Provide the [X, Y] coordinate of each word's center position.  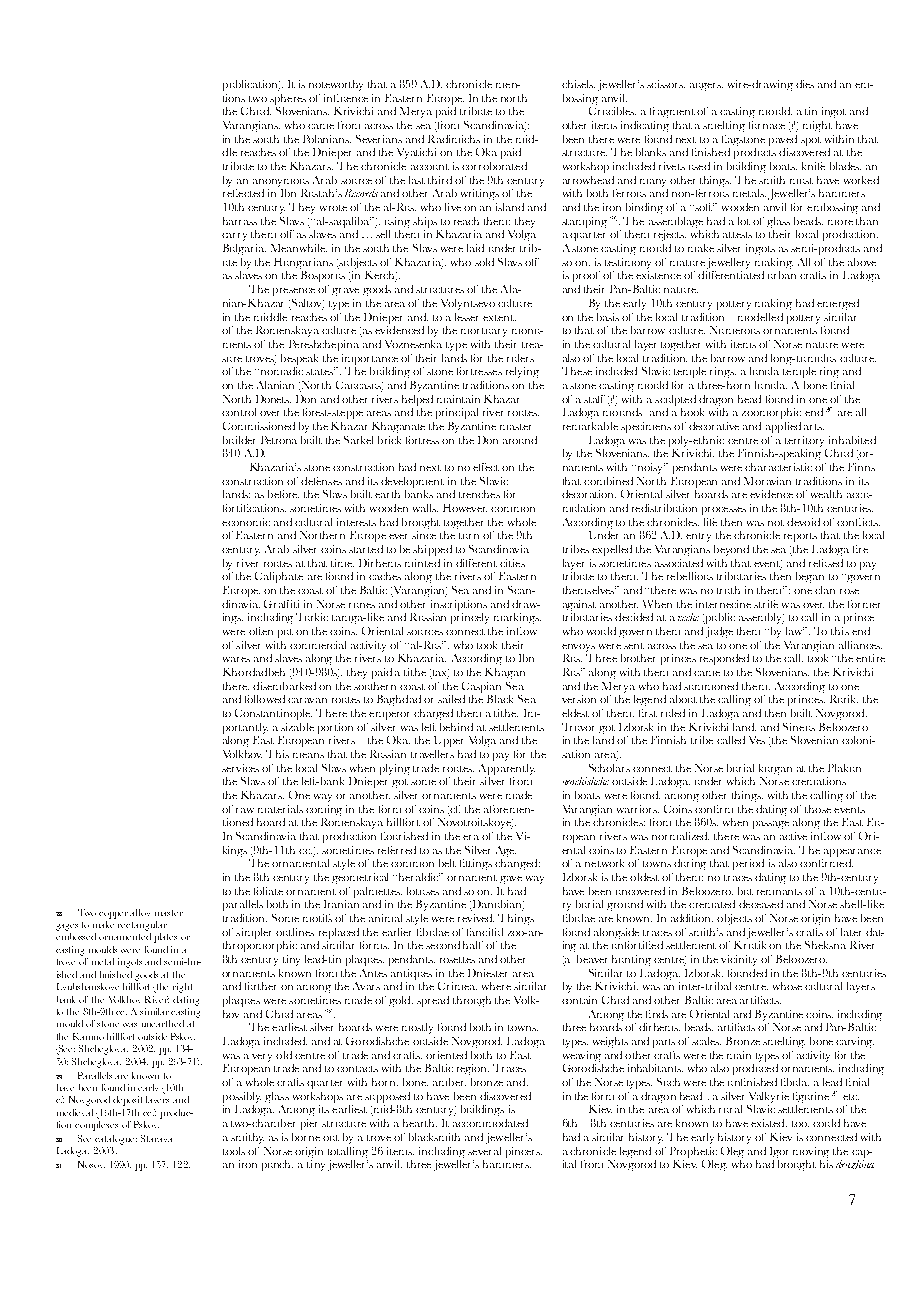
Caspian [481, 687]
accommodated [490, 1123]
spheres [288, 99]
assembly [761, 618]
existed [769, 1123]
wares [236, 659]
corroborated [494, 166]
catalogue [116, 1140]
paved [783, 140]
